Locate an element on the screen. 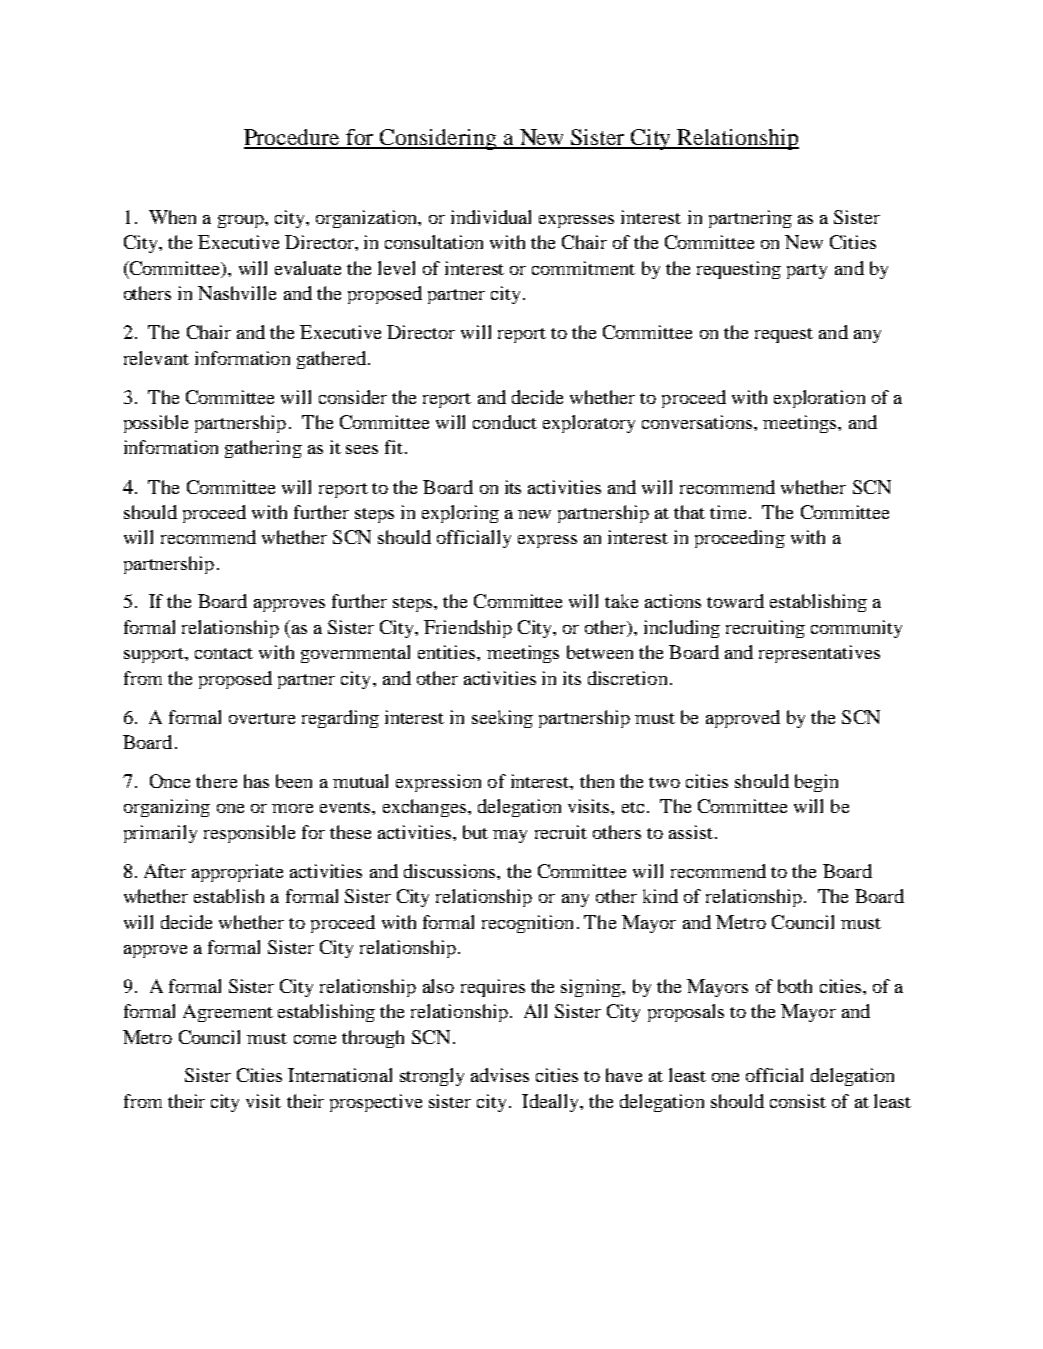 The image size is (1043, 1349). entities is located at coordinates (448, 652).
